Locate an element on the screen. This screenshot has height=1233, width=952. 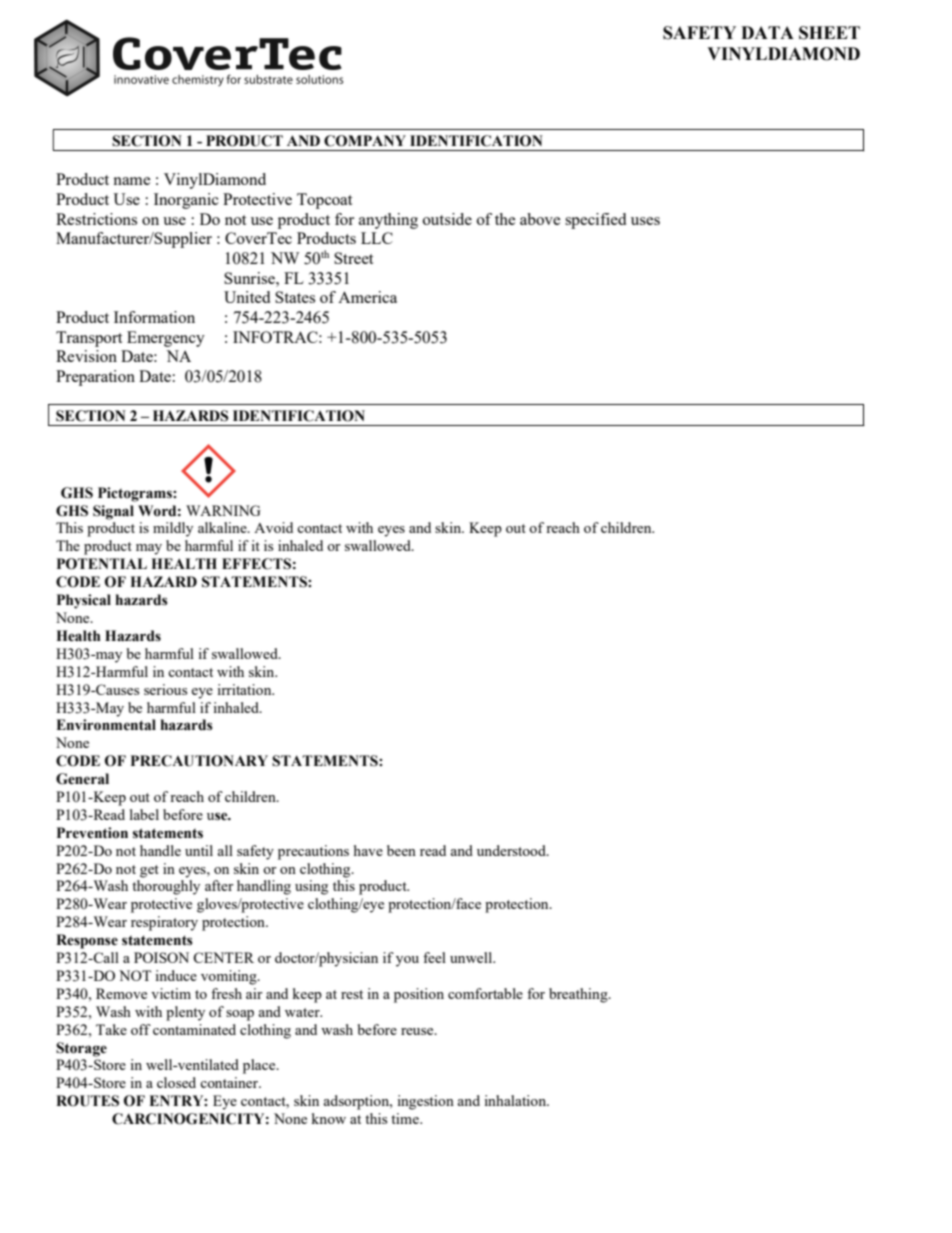
COMPANY is located at coordinates (365, 141).
